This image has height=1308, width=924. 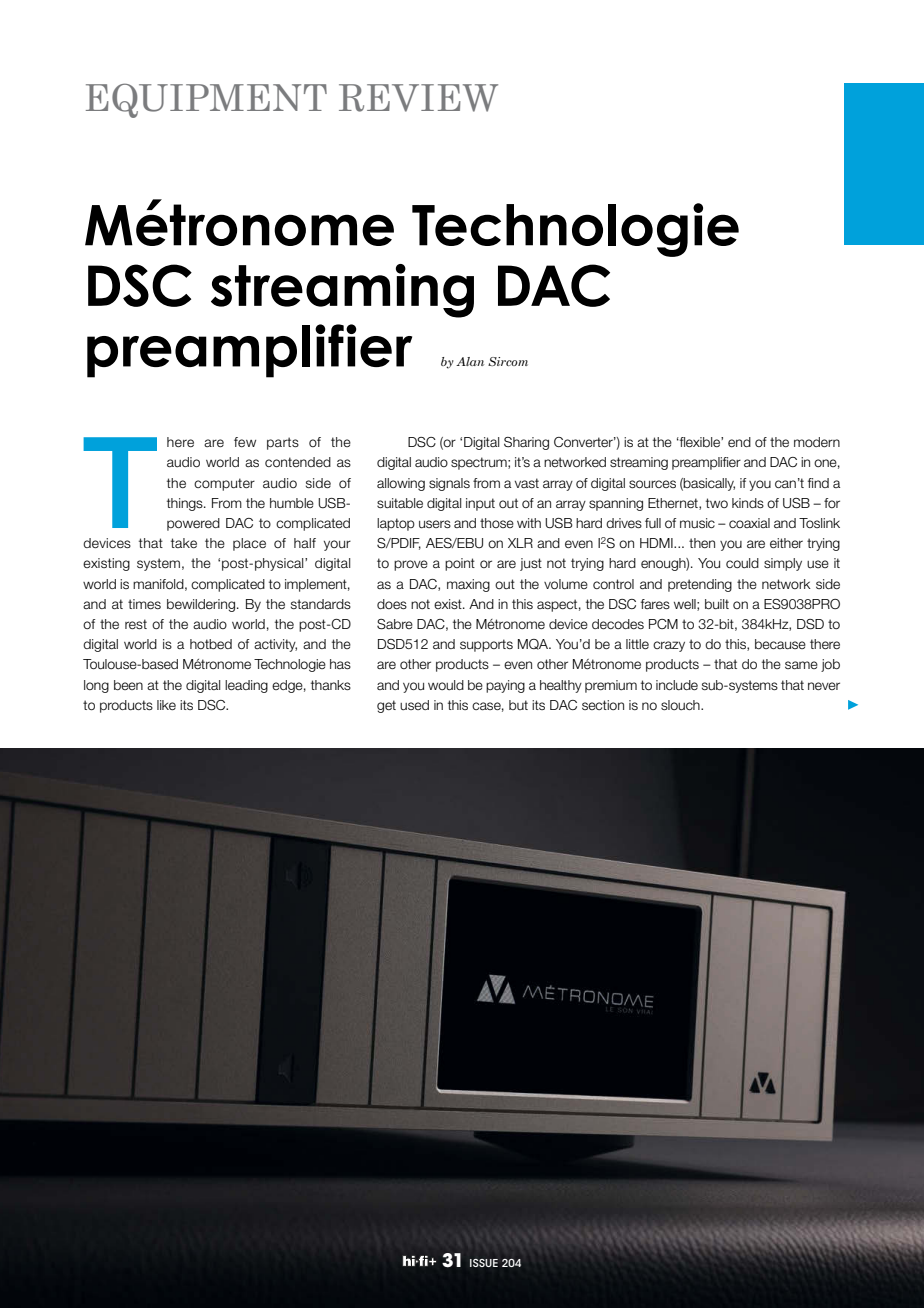 I want to click on few, so click(x=245, y=442).
